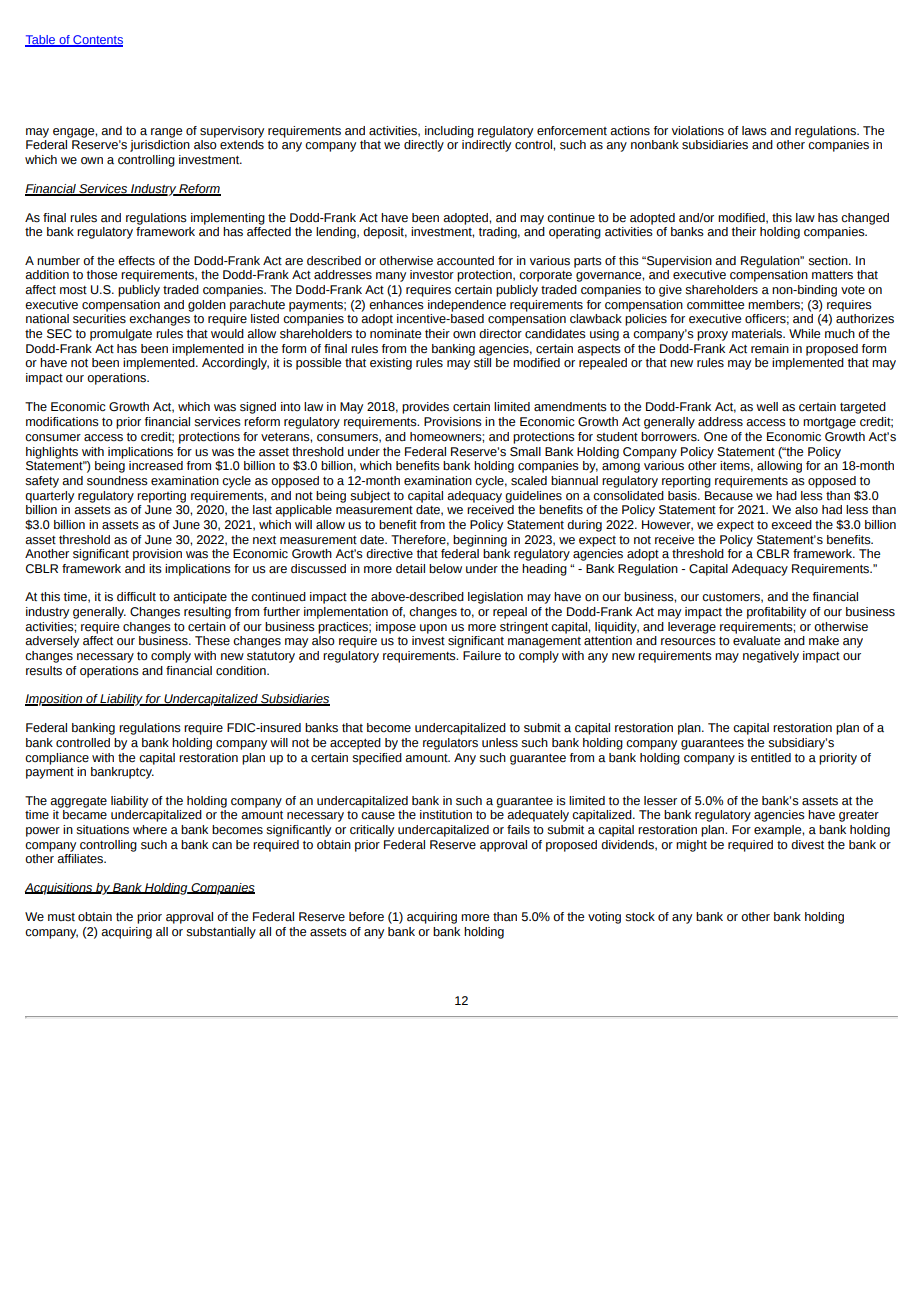 This image has width=924, height=1308. I want to click on must, so click(61, 917).
